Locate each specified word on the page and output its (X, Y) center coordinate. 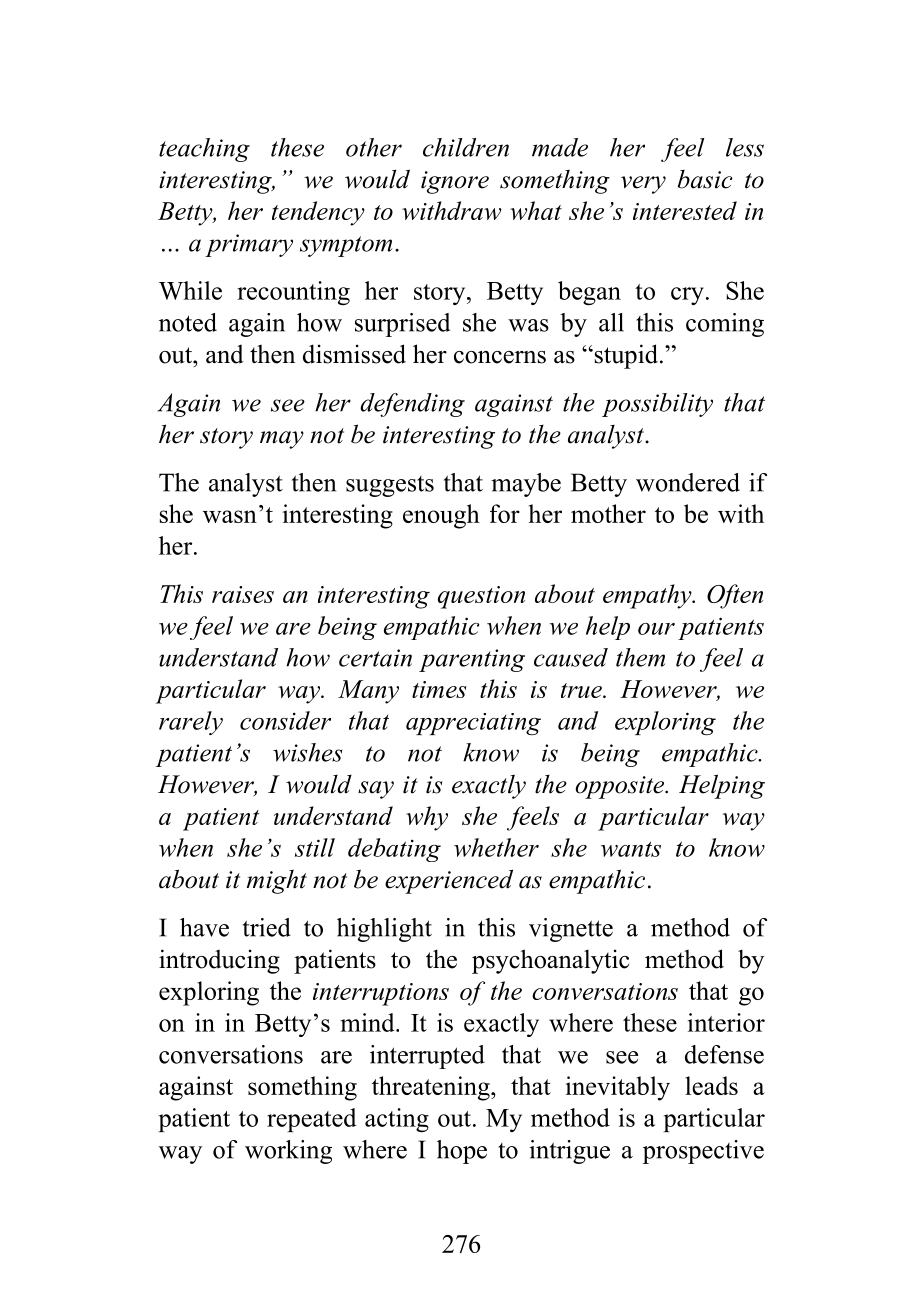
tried (267, 927)
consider (285, 720)
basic (705, 179)
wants (631, 849)
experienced (449, 881)
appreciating (473, 724)
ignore (455, 182)
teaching (204, 150)
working (288, 1152)
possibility (657, 405)
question (481, 597)
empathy (648, 596)
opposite (621, 787)
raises (243, 594)
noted (188, 322)
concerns (500, 357)
